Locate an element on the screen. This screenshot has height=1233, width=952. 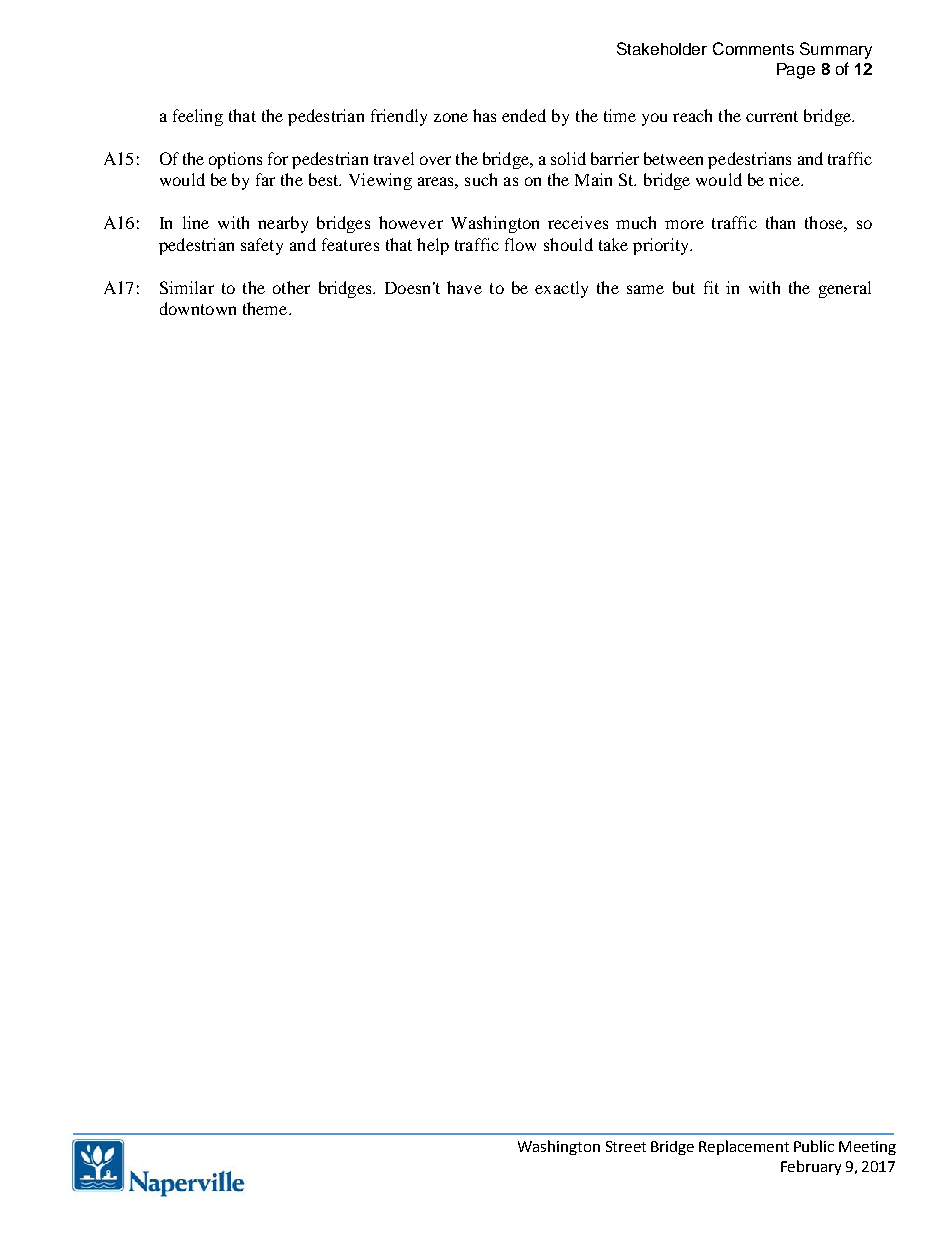
Page is located at coordinates (796, 71).
